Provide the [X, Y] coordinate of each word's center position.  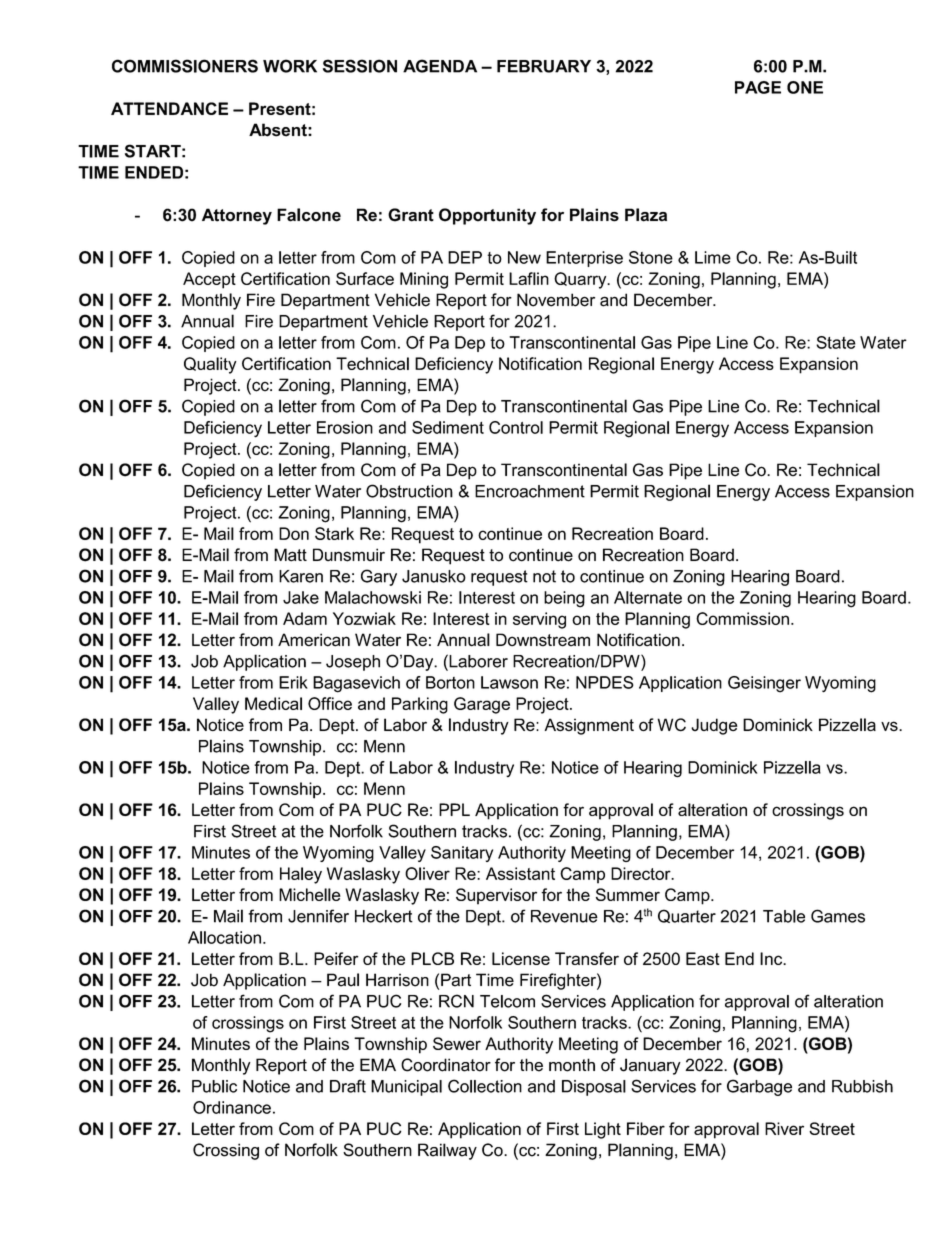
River [784, 1128]
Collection [485, 1086]
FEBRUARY [544, 66]
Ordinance [232, 1107]
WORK [290, 66]
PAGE [758, 87]
